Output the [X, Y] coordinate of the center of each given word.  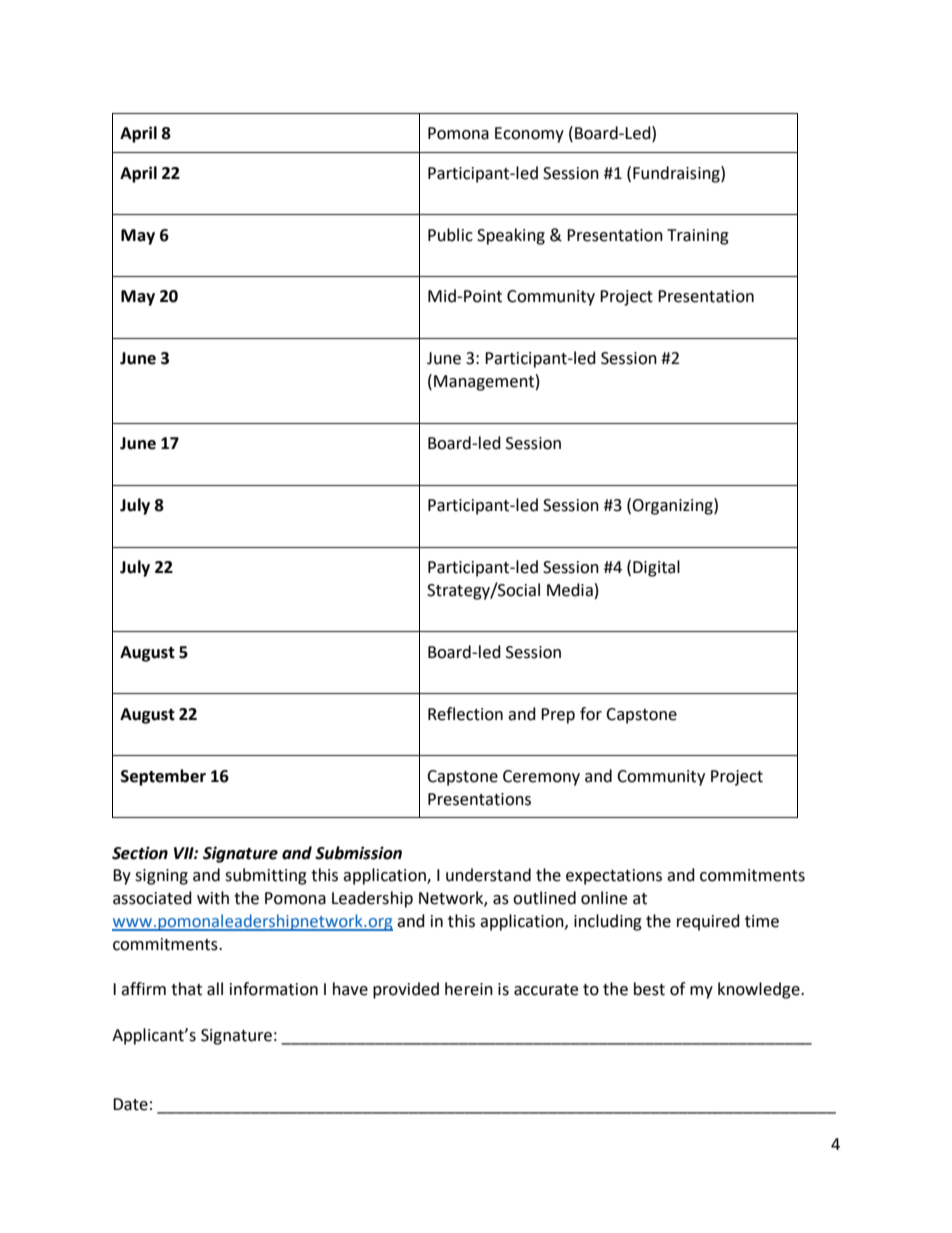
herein [469, 989]
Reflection [465, 714]
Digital [656, 568]
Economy [529, 135]
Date [130, 1104]
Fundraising [677, 174]
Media [570, 590]
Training [698, 237]
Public [450, 235]
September [163, 777]
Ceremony [541, 778]
